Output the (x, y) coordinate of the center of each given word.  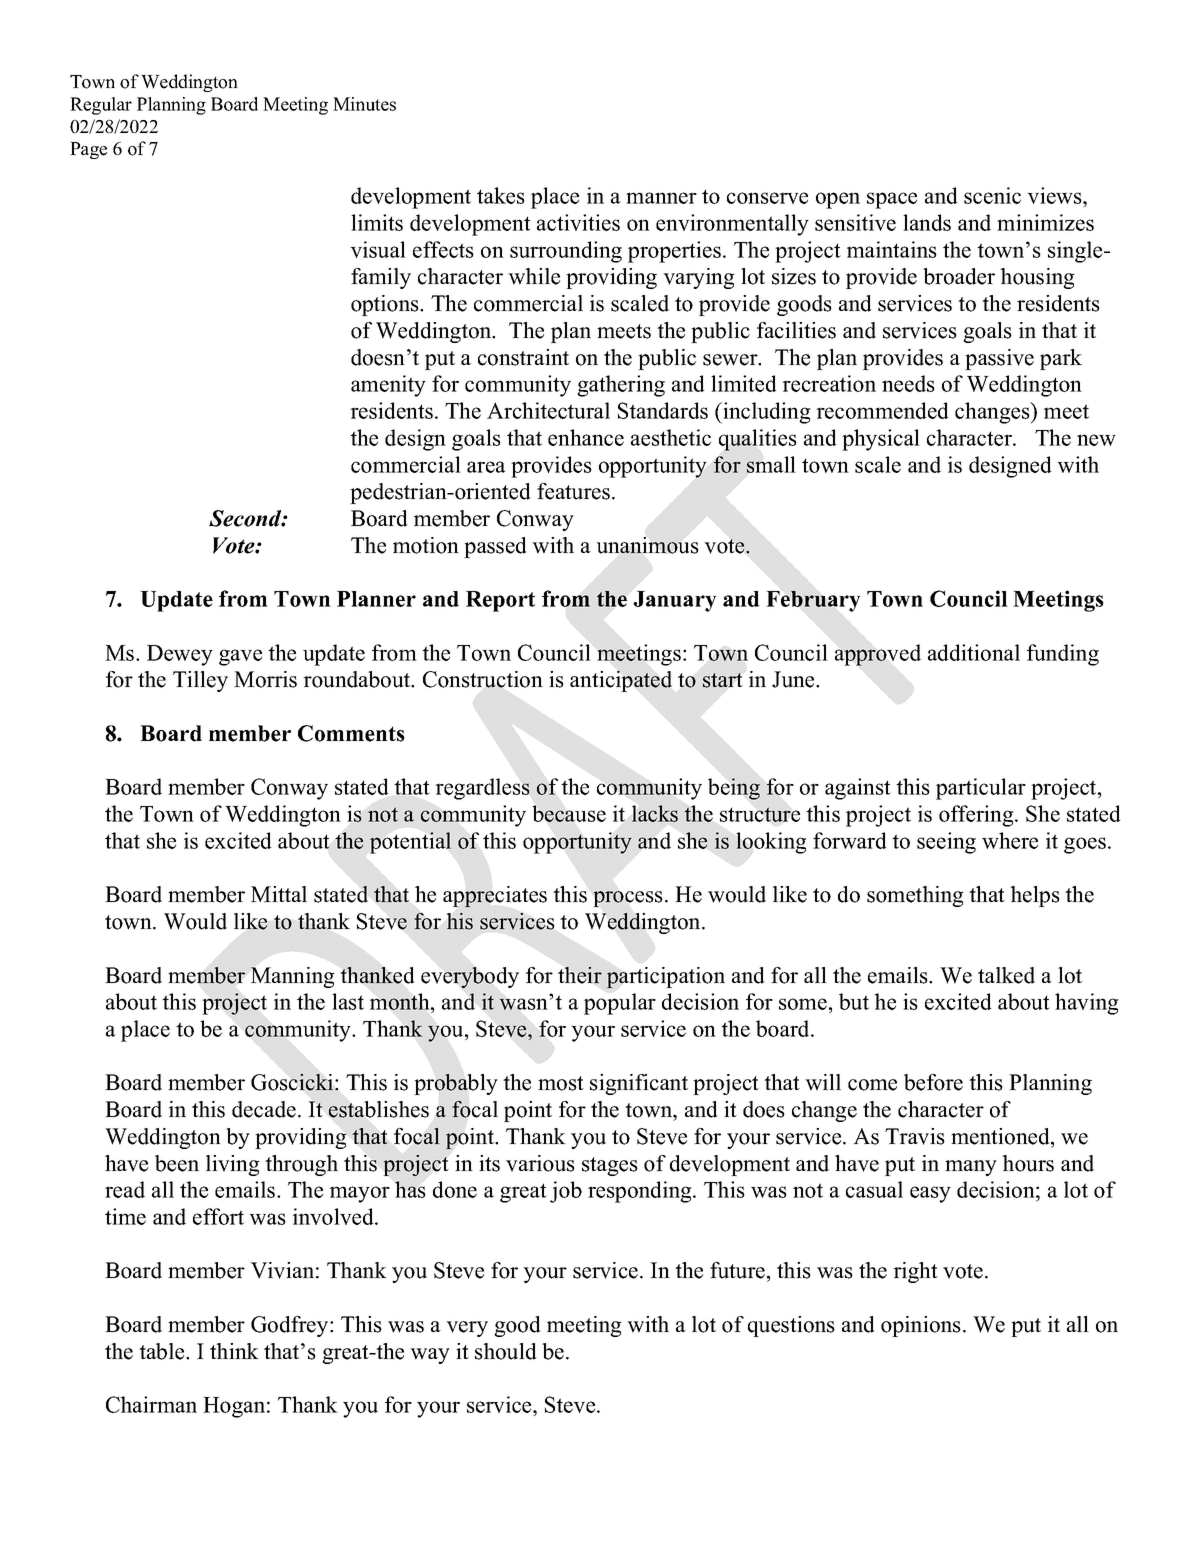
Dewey (180, 655)
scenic (992, 195)
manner (661, 198)
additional (974, 652)
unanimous (647, 545)
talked (1006, 975)
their (580, 975)
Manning (293, 977)
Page (88, 150)
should (505, 1351)
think (234, 1351)
